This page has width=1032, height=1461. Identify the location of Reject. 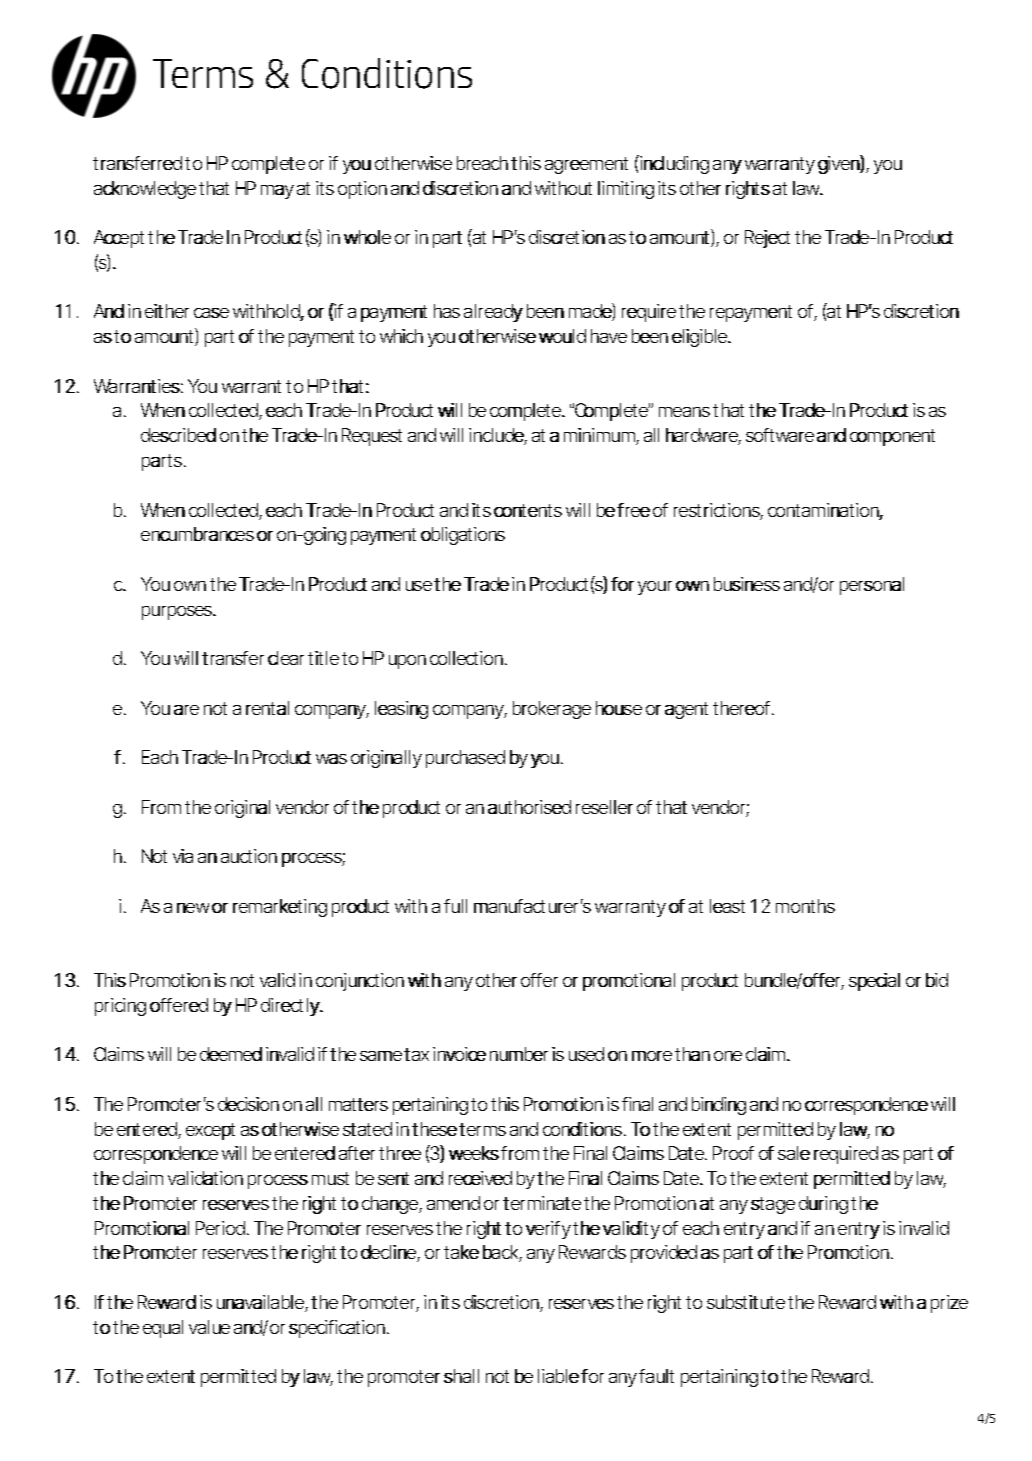
(767, 239).
